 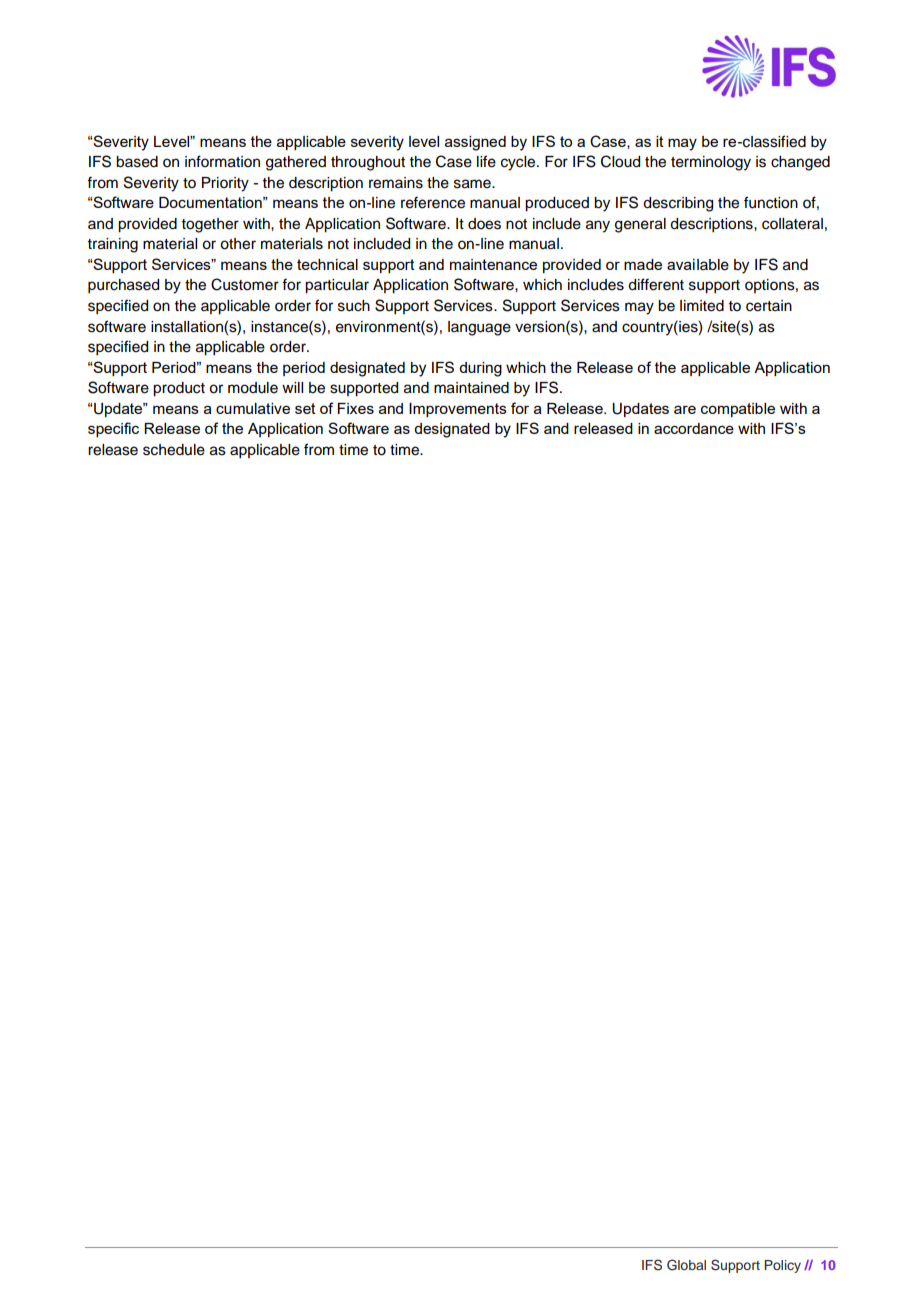 I want to click on accordance, so click(x=694, y=428).
